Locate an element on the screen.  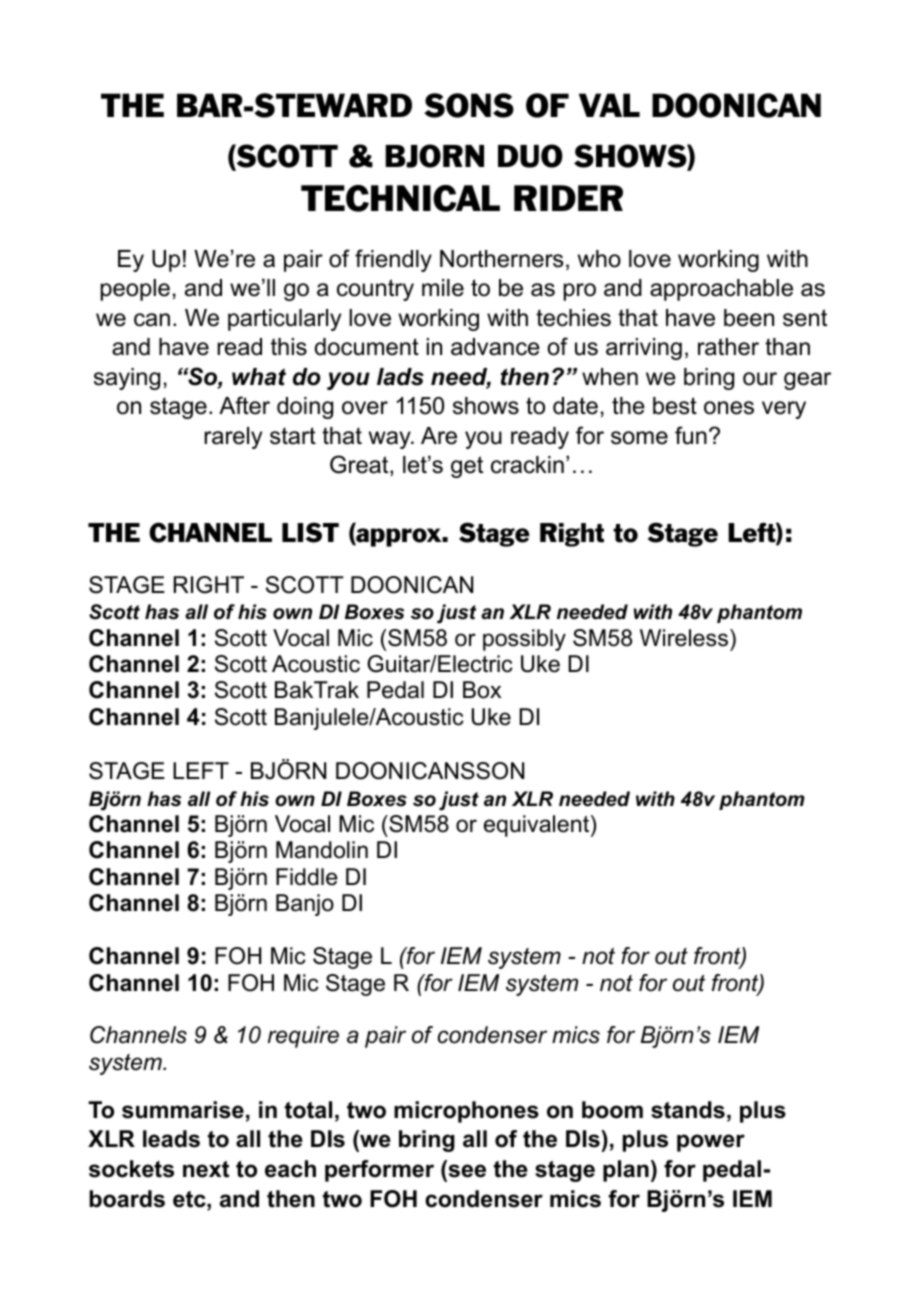
see is located at coordinates (467, 1171).
